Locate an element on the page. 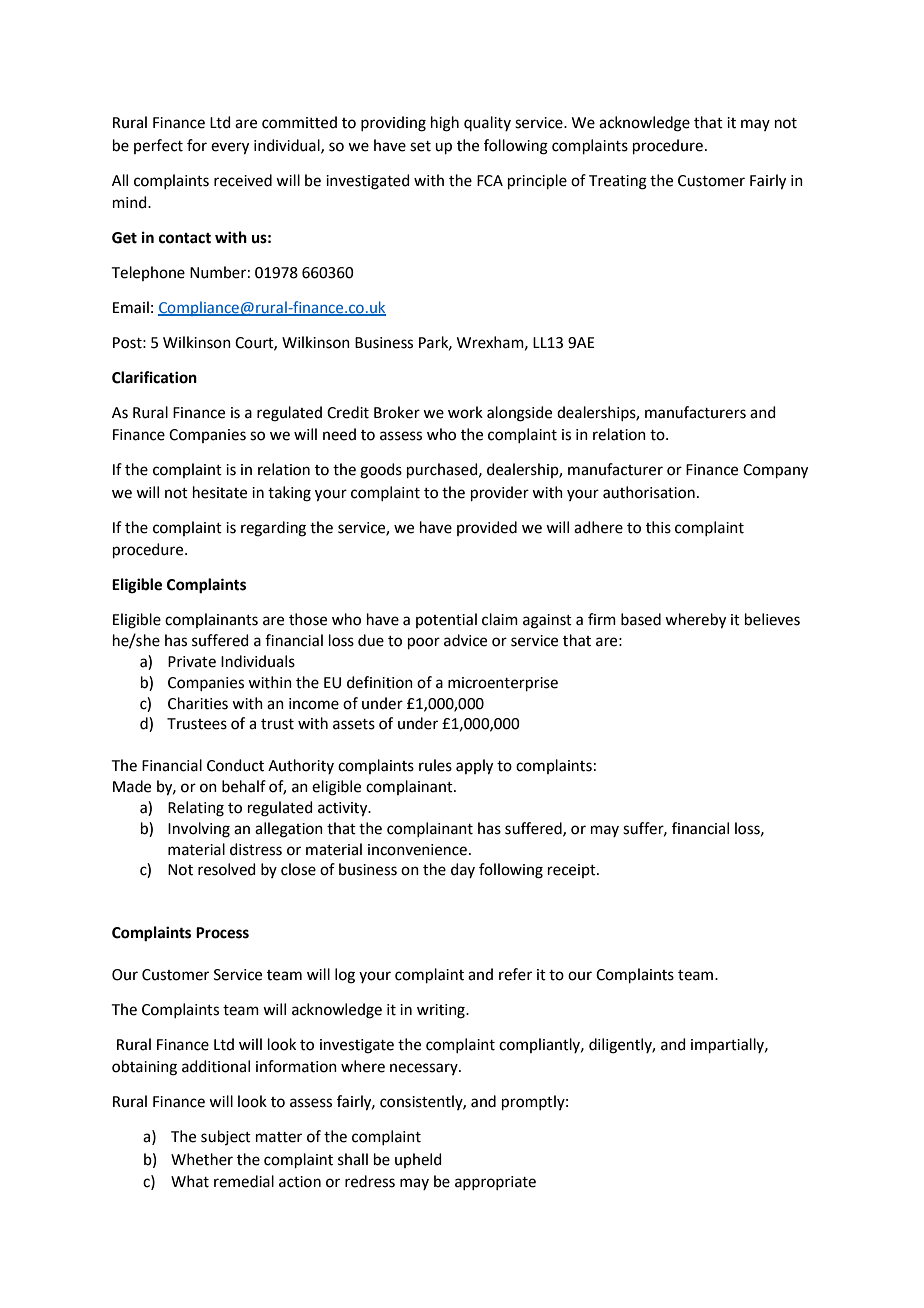 This image has width=924, height=1308. rules is located at coordinates (435, 765).
